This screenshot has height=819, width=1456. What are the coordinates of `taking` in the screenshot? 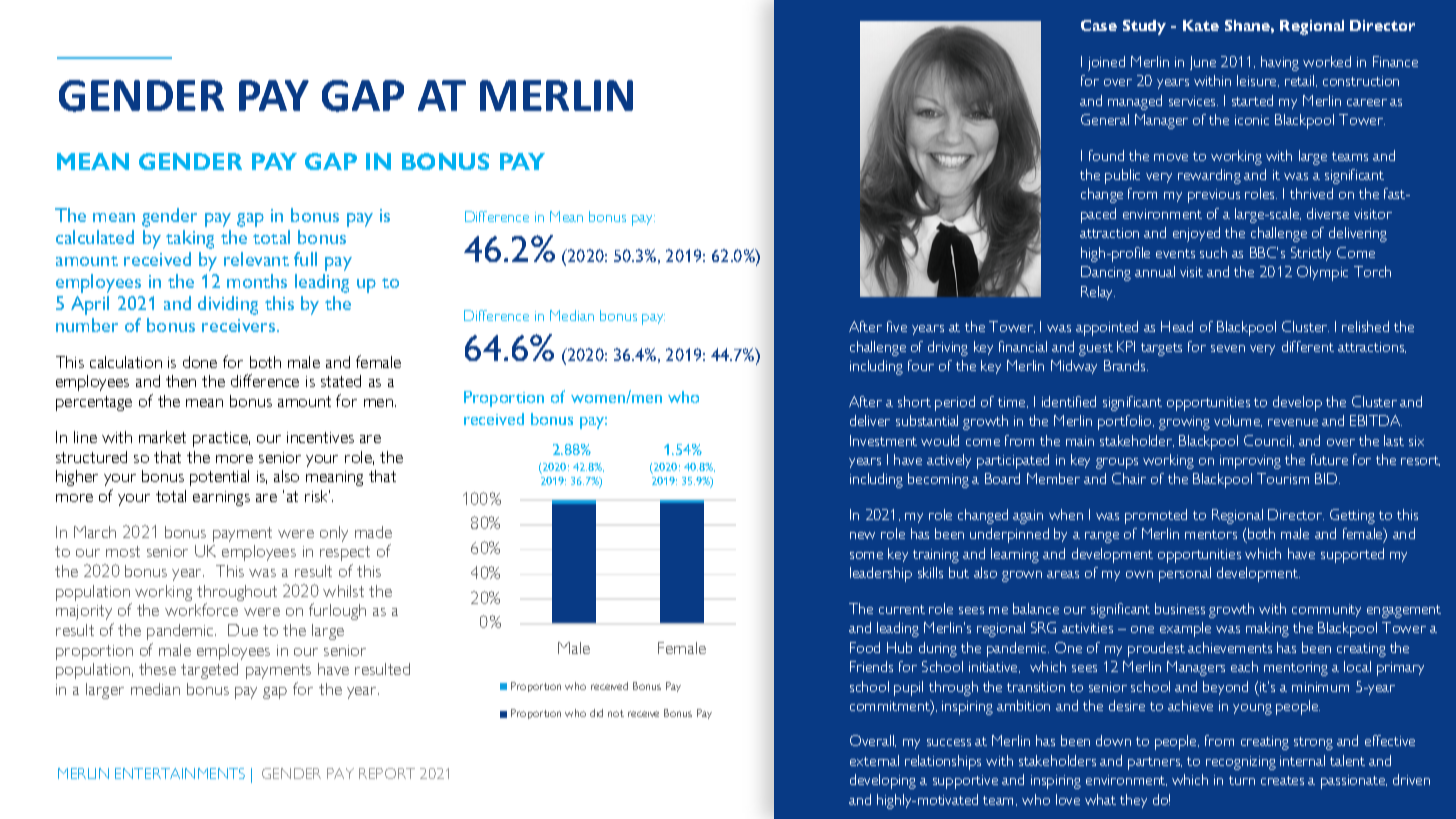 It's located at (190, 239).
